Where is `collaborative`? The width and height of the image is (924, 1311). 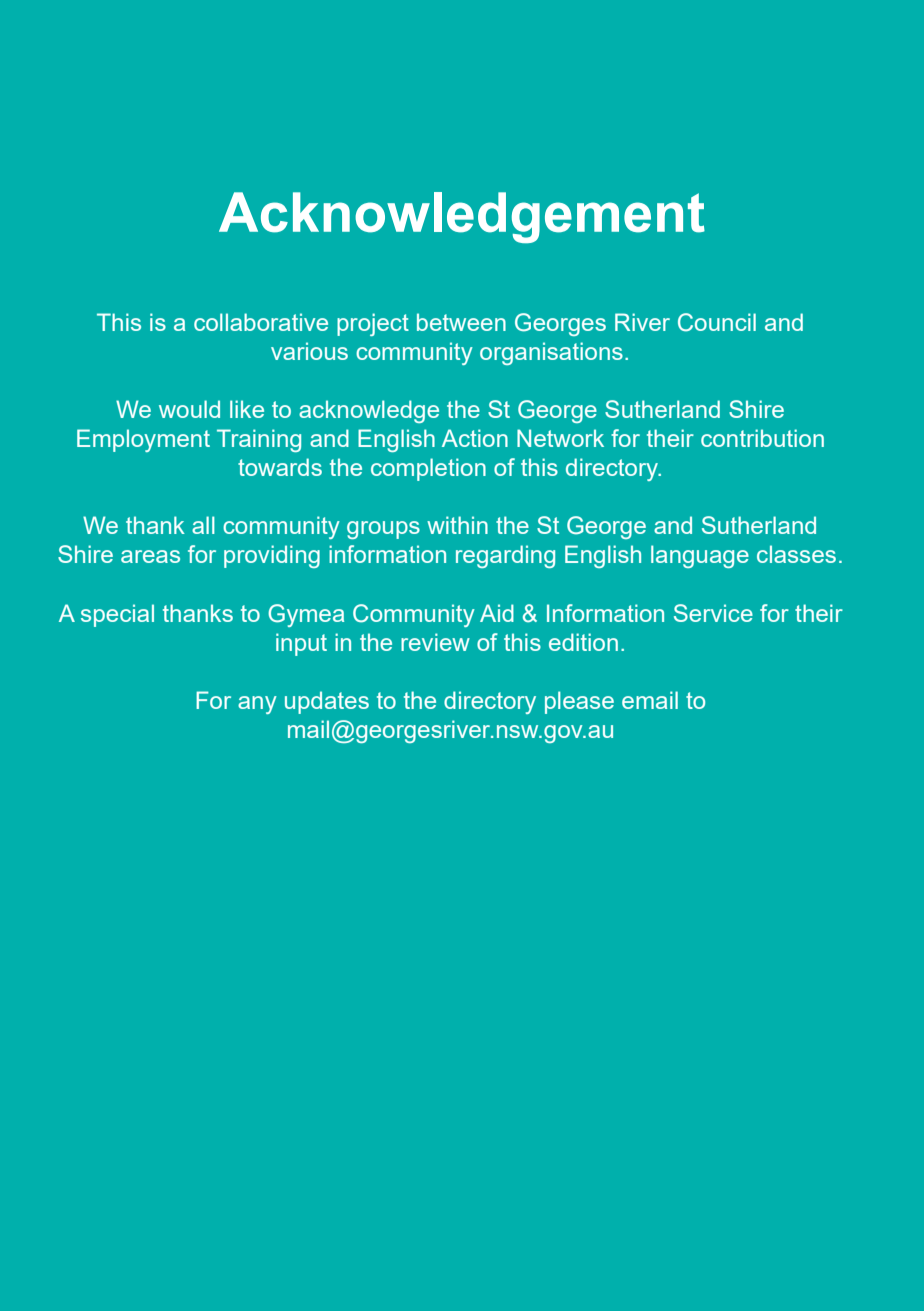
collaborative is located at coordinates (261, 322).
